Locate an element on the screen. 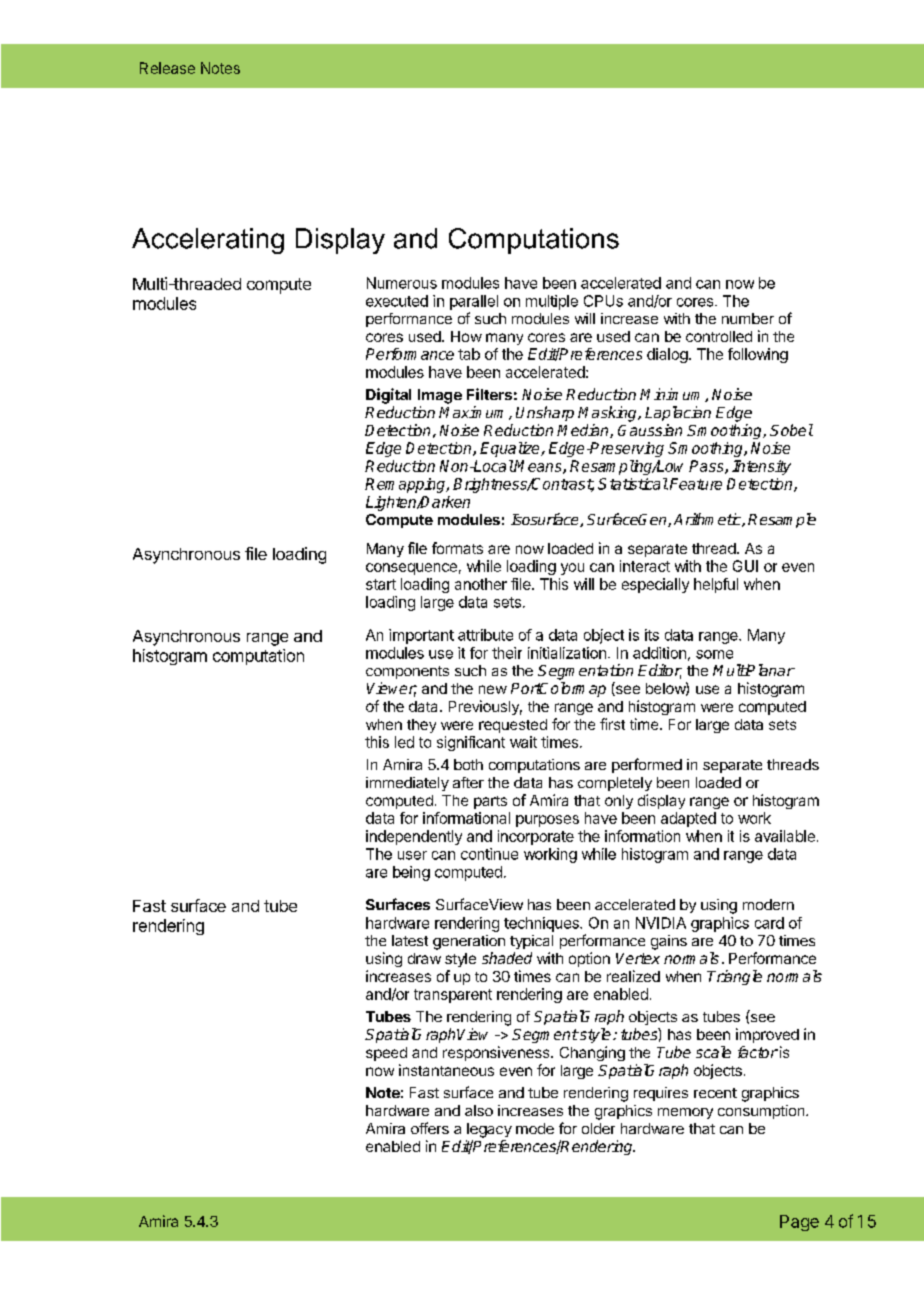  Accelerating is located at coordinates (208, 241).
